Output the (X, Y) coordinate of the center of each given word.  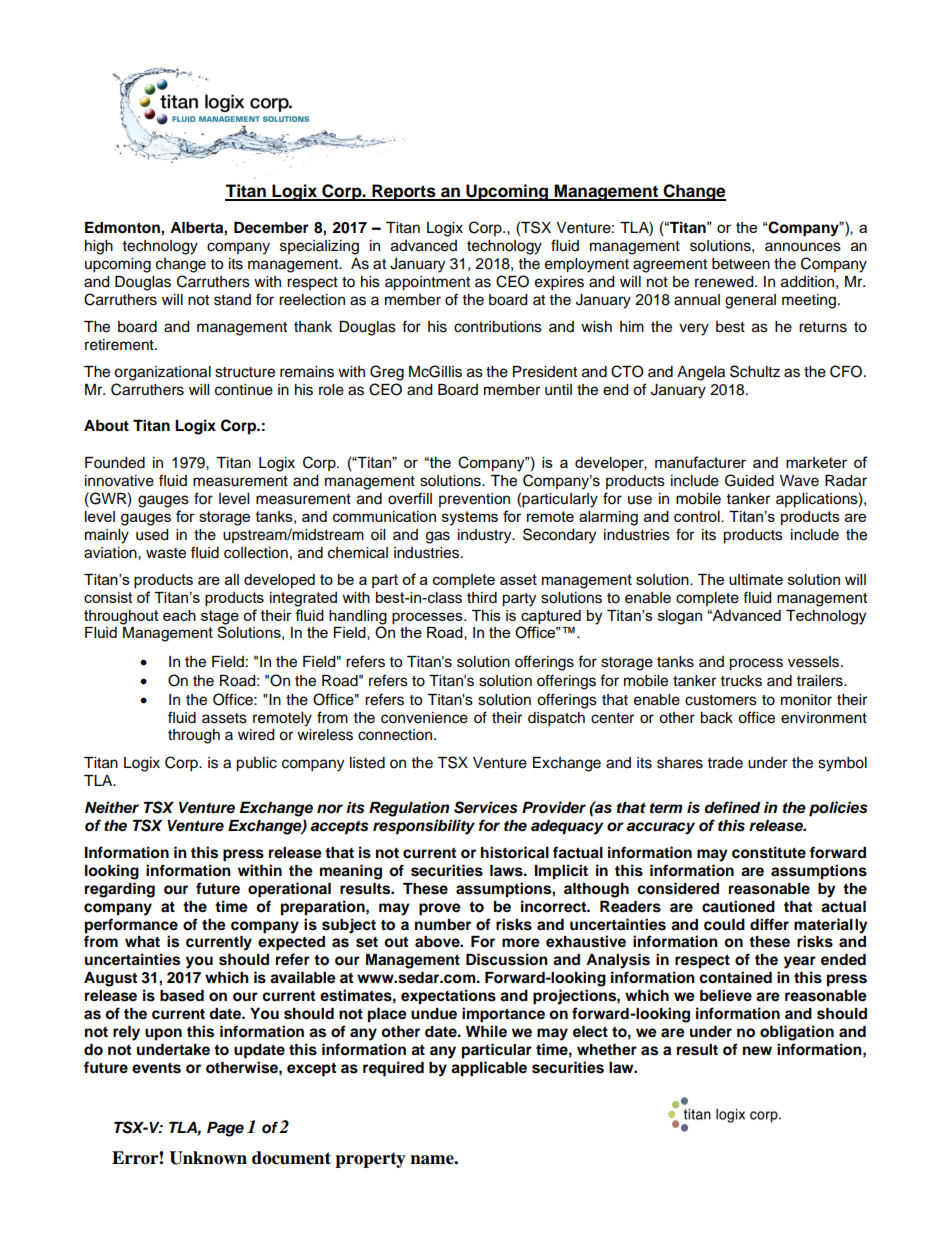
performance (131, 926)
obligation (797, 1033)
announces (803, 247)
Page (225, 1129)
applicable (489, 1069)
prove (440, 909)
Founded (115, 463)
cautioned (738, 906)
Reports (404, 192)
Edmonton (123, 228)
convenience (424, 718)
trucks (741, 681)
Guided (749, 480)
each (179, 615)
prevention (474, 500)
